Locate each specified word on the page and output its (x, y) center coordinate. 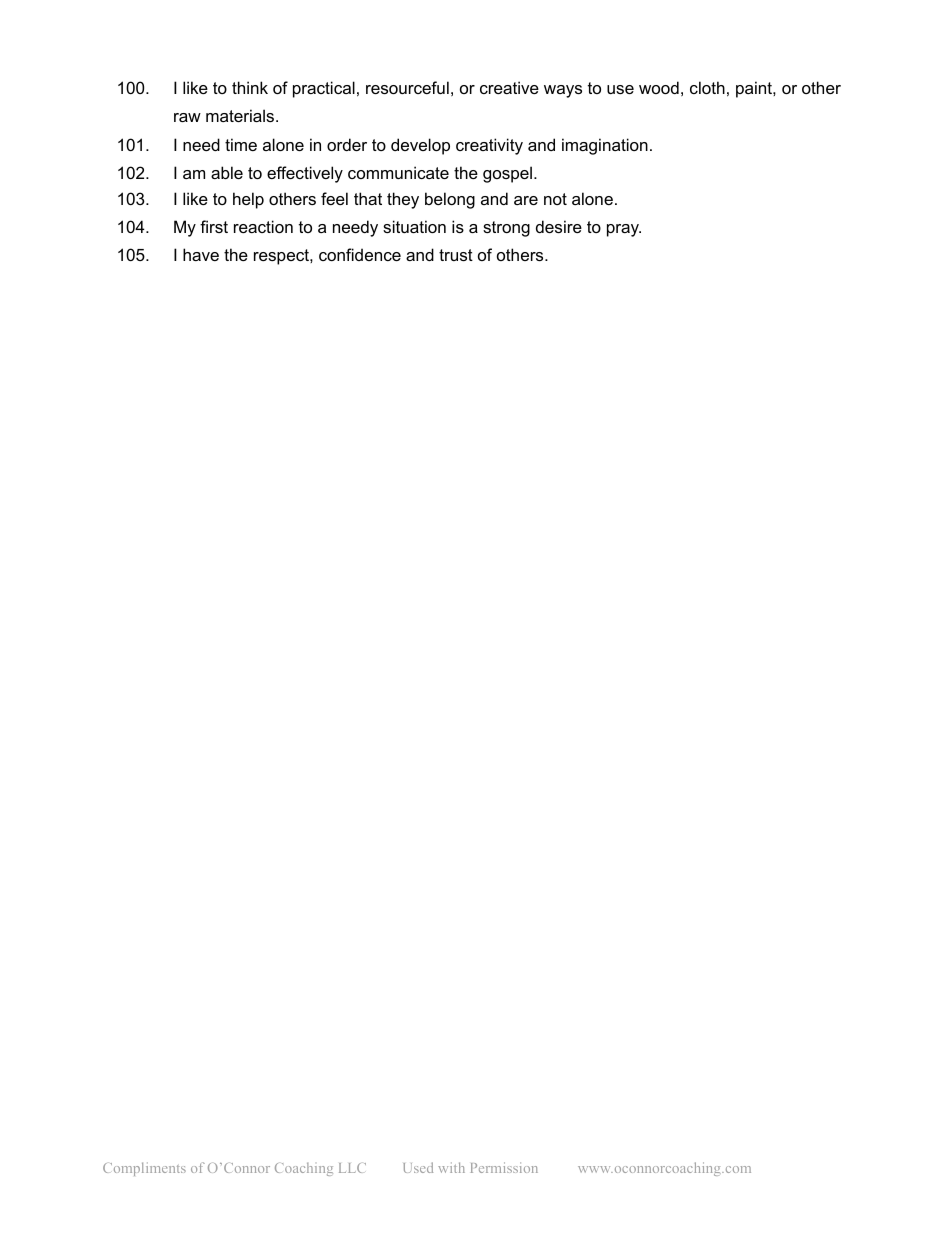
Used (418, 1167)
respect (282, 257)
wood (659, 87)
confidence (360, 254)
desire (559, 226)
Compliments (144, 1169)
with (451, 1167)
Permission (504, 1167)
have (201, 254)
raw (187, 117)
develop (420, 146)
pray (624, 230)
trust (456, 255)
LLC (352, 1168)
